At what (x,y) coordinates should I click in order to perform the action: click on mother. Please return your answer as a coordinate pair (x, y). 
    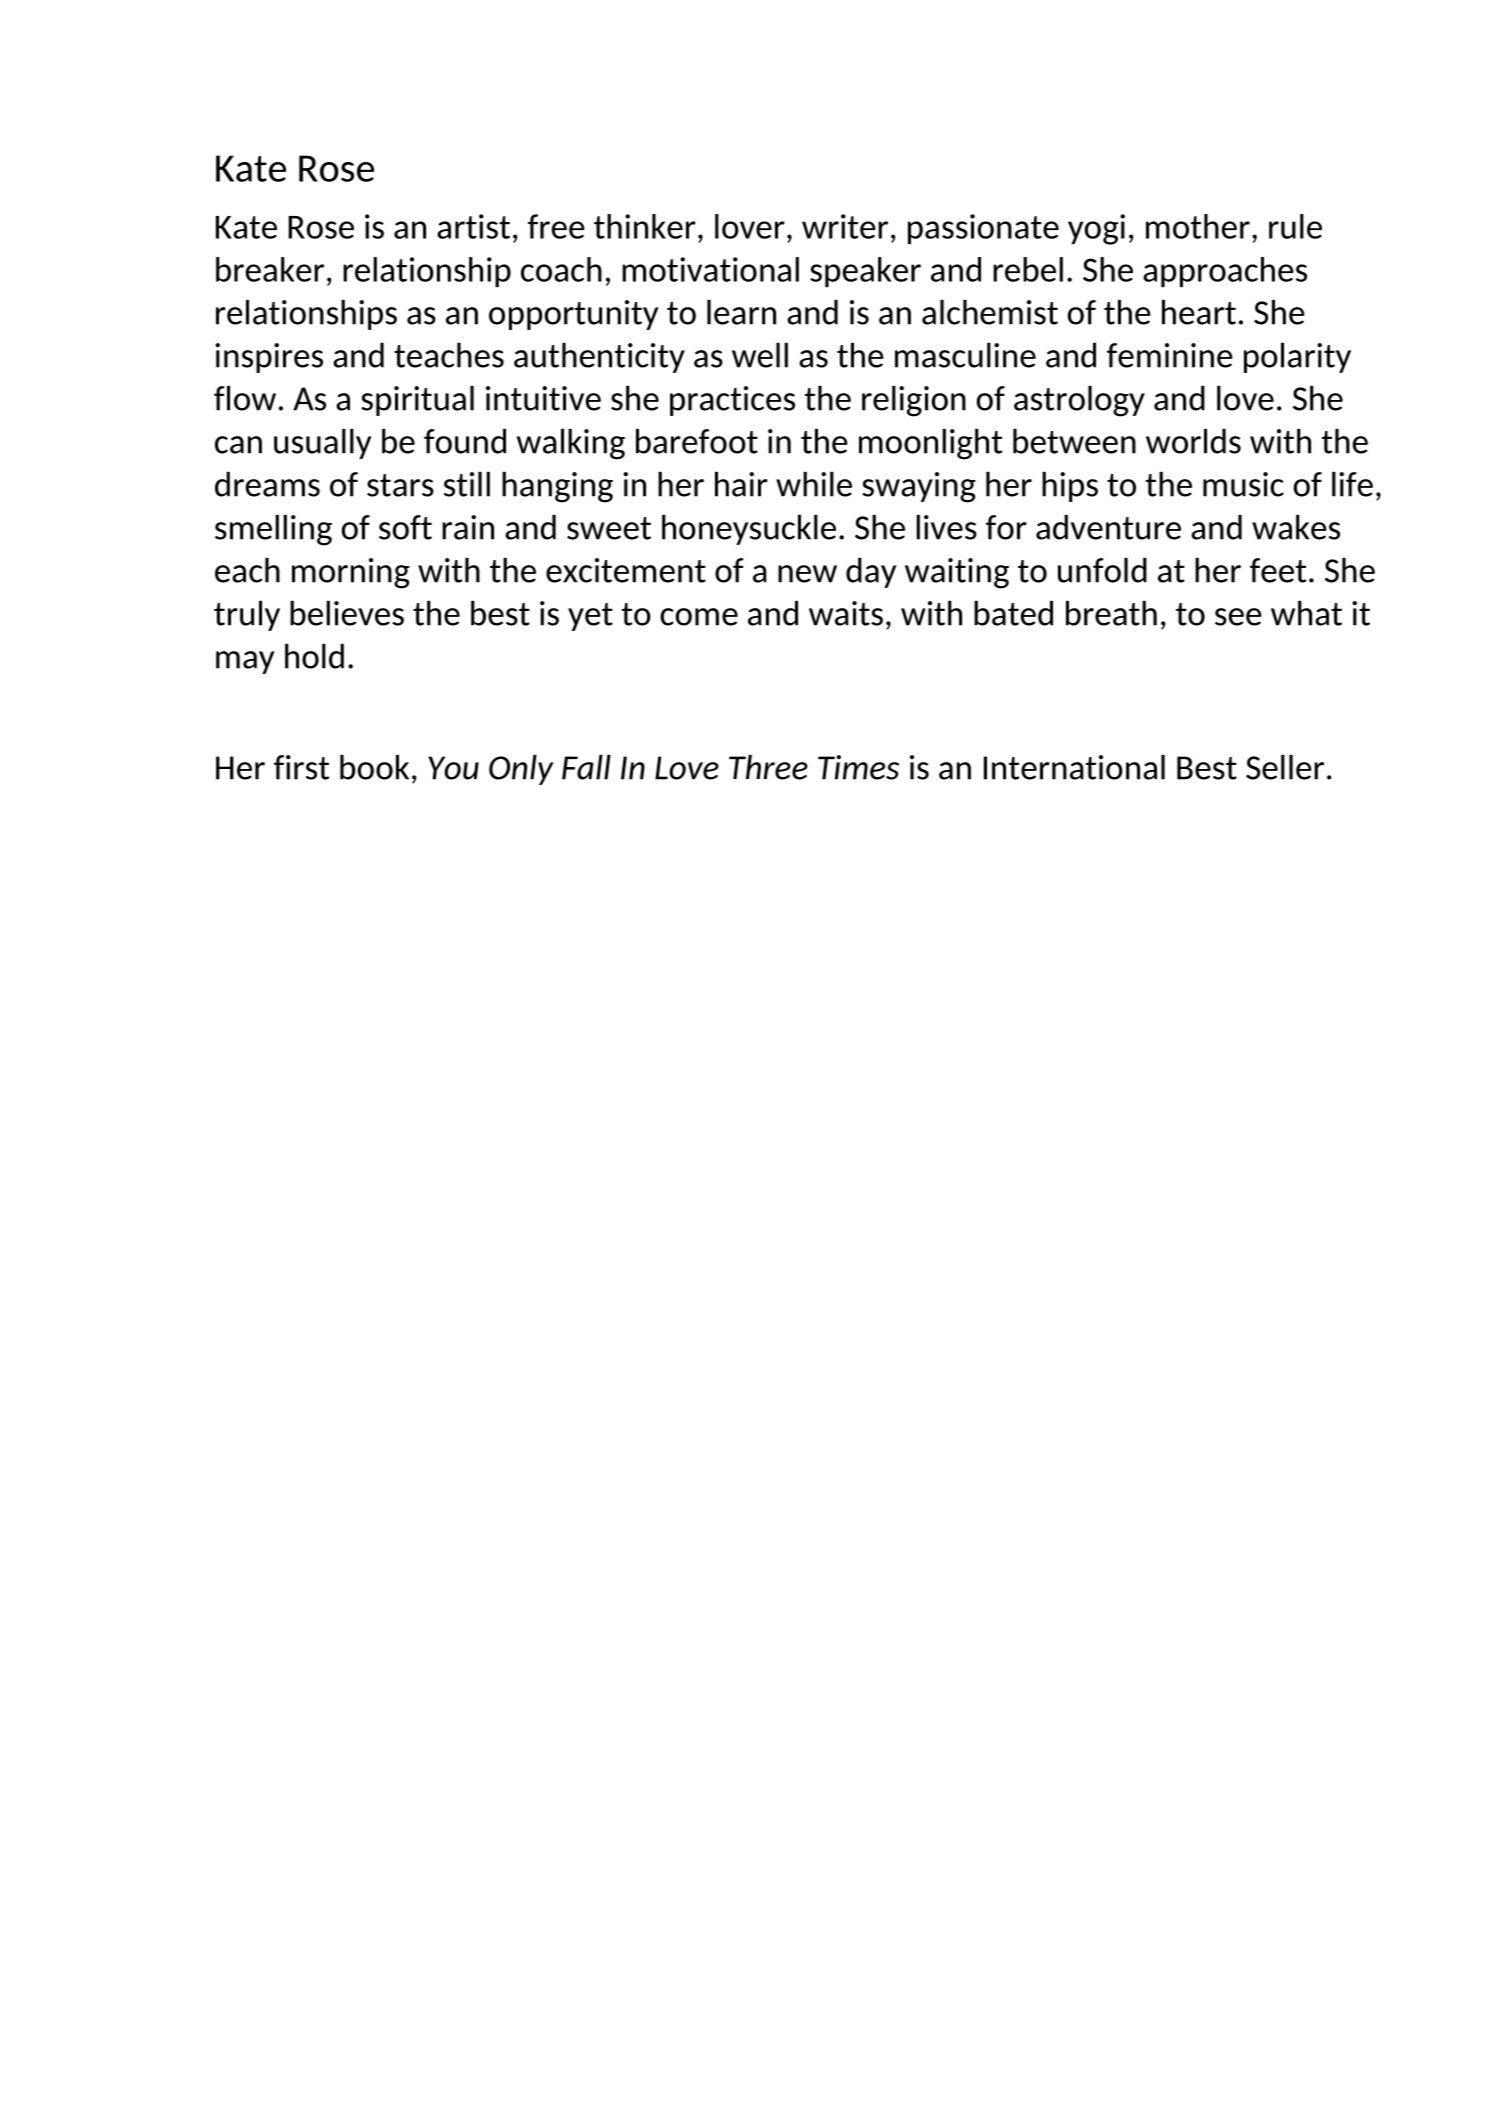
    Looking at the image, I should click on (1198, 226).
